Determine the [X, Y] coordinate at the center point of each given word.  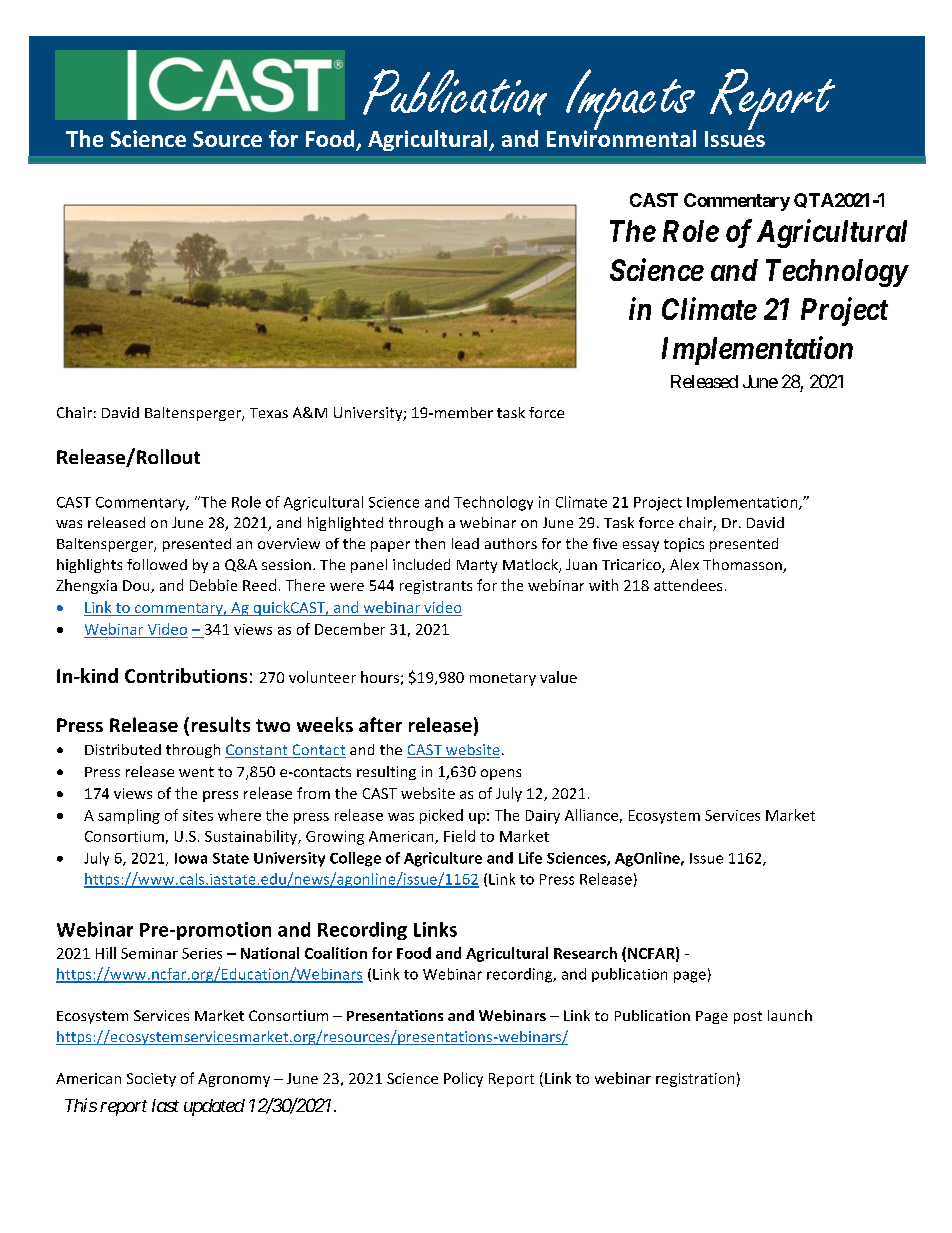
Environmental [621, 137]
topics [684, 545]
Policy [463, 1079]
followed [157, 564]
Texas [269, 413]
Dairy [543, 817]
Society [151, 1080]
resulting [386, 773]
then [430, 543]
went [196, 772]
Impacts [631, 101]
